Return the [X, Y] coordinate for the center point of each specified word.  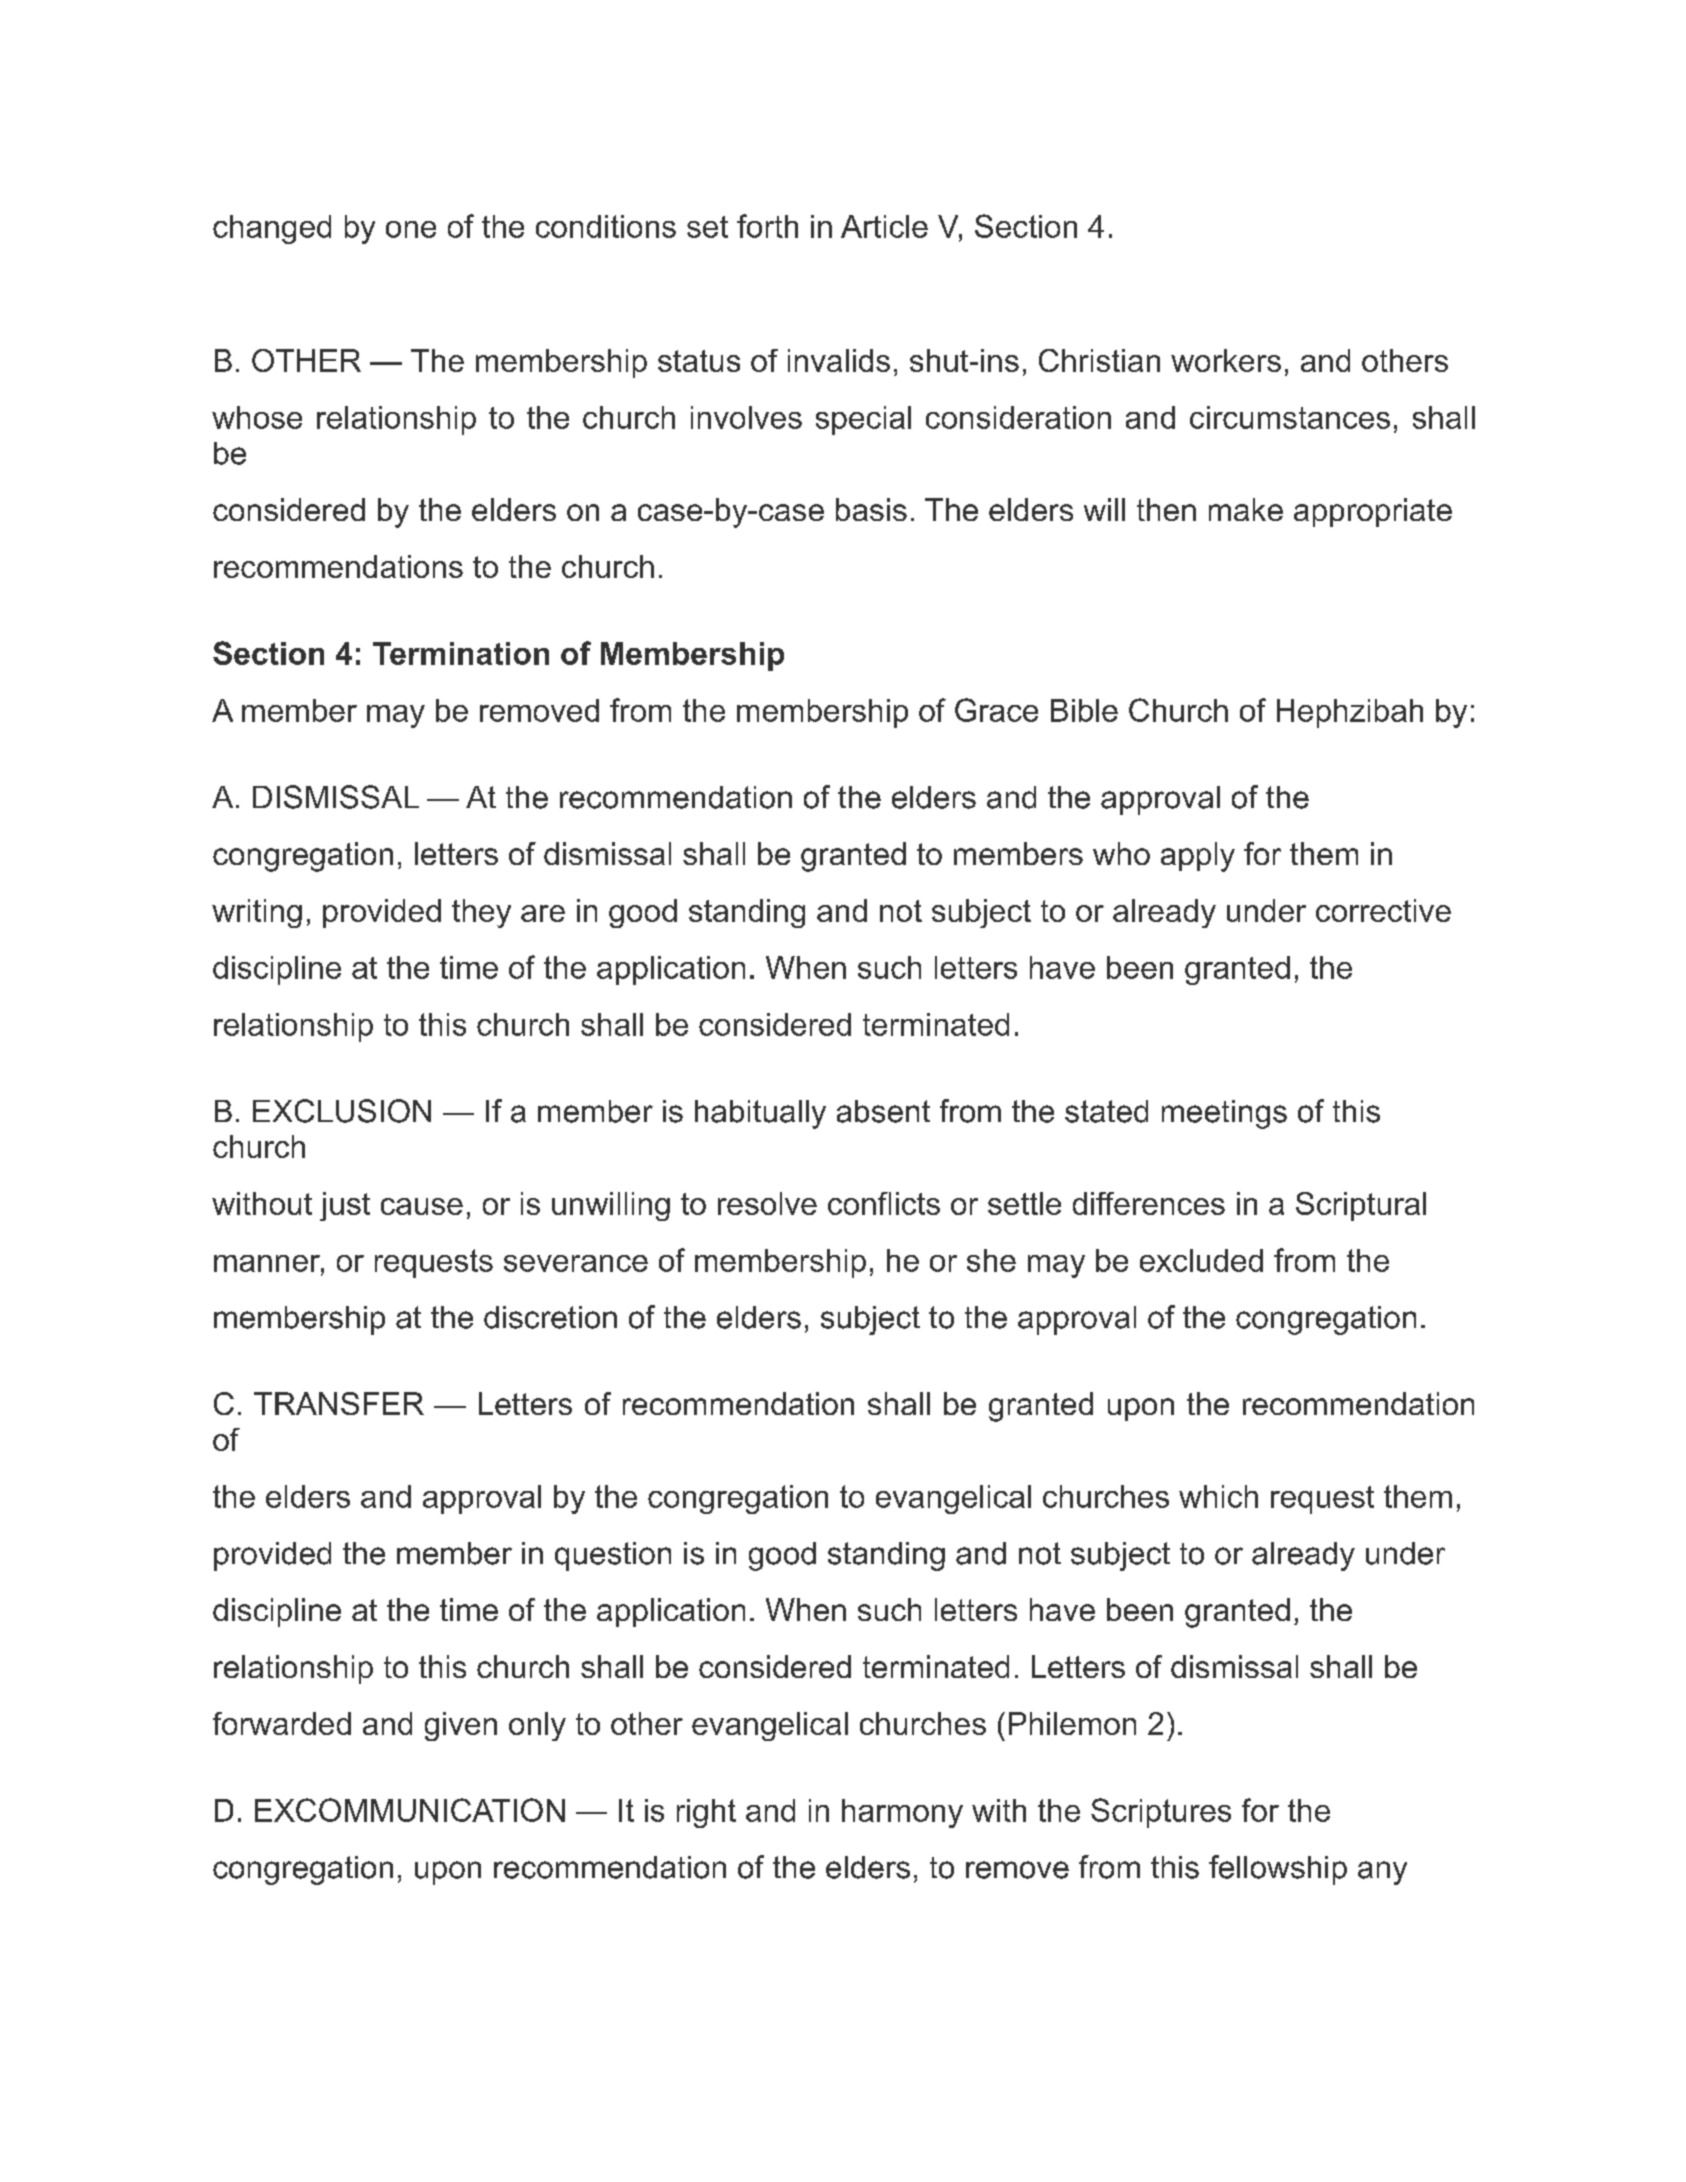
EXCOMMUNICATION [410, 1810]
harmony [902, 1813]
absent [883, 1111]
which [1218, 1496]
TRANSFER [339, 1403]
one [411, 229]
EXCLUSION [342, 1111]
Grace [996, 710]
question [613, 1556]
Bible [1084, 710]
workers [1226, 360]
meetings [1224, 1114]
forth [767, 226]
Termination [461, 653]
